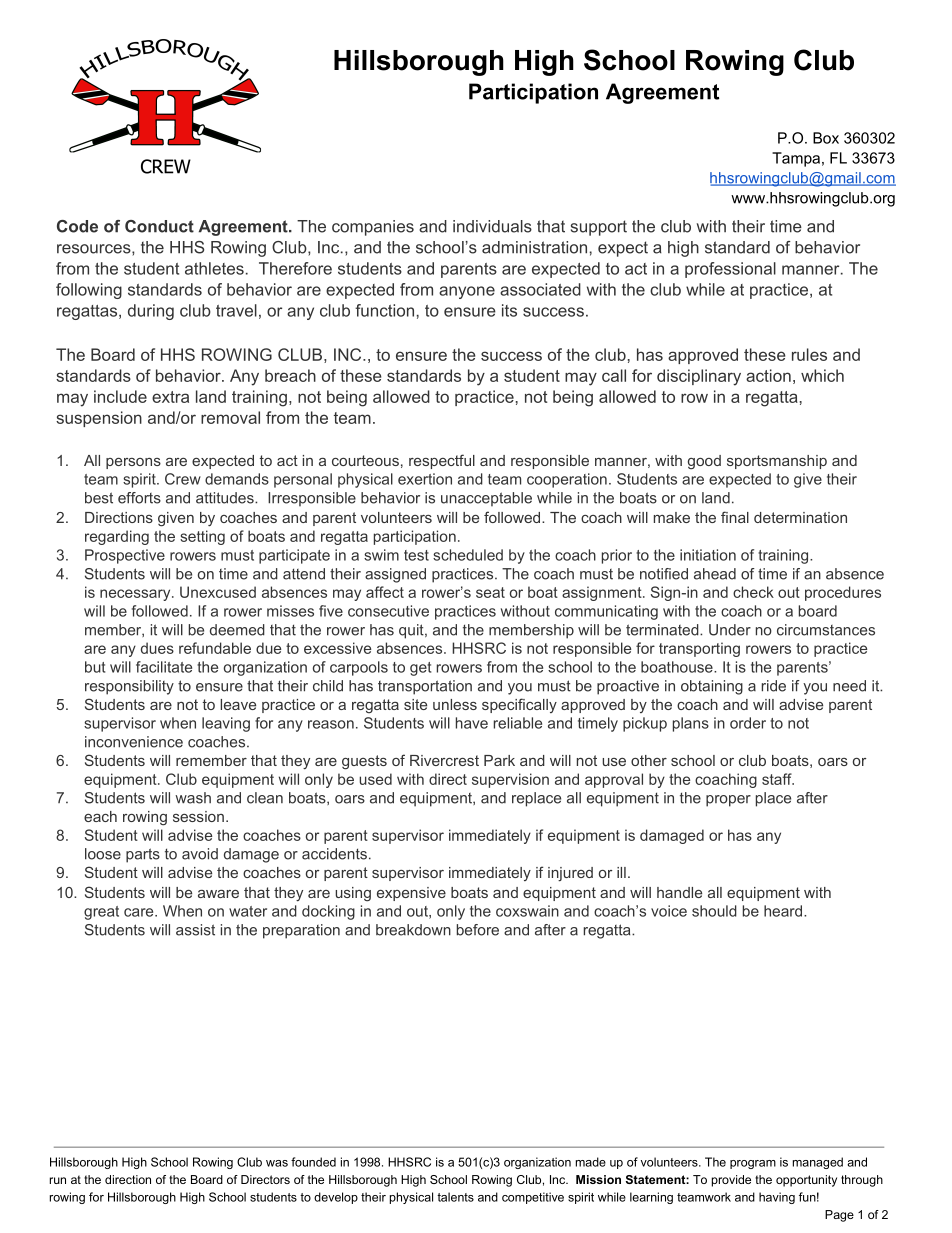 The image size is (952, 1233). What do you see at coordinates (492, 226) in the image?
I see `individuals` at bounding box center [492, 226].
